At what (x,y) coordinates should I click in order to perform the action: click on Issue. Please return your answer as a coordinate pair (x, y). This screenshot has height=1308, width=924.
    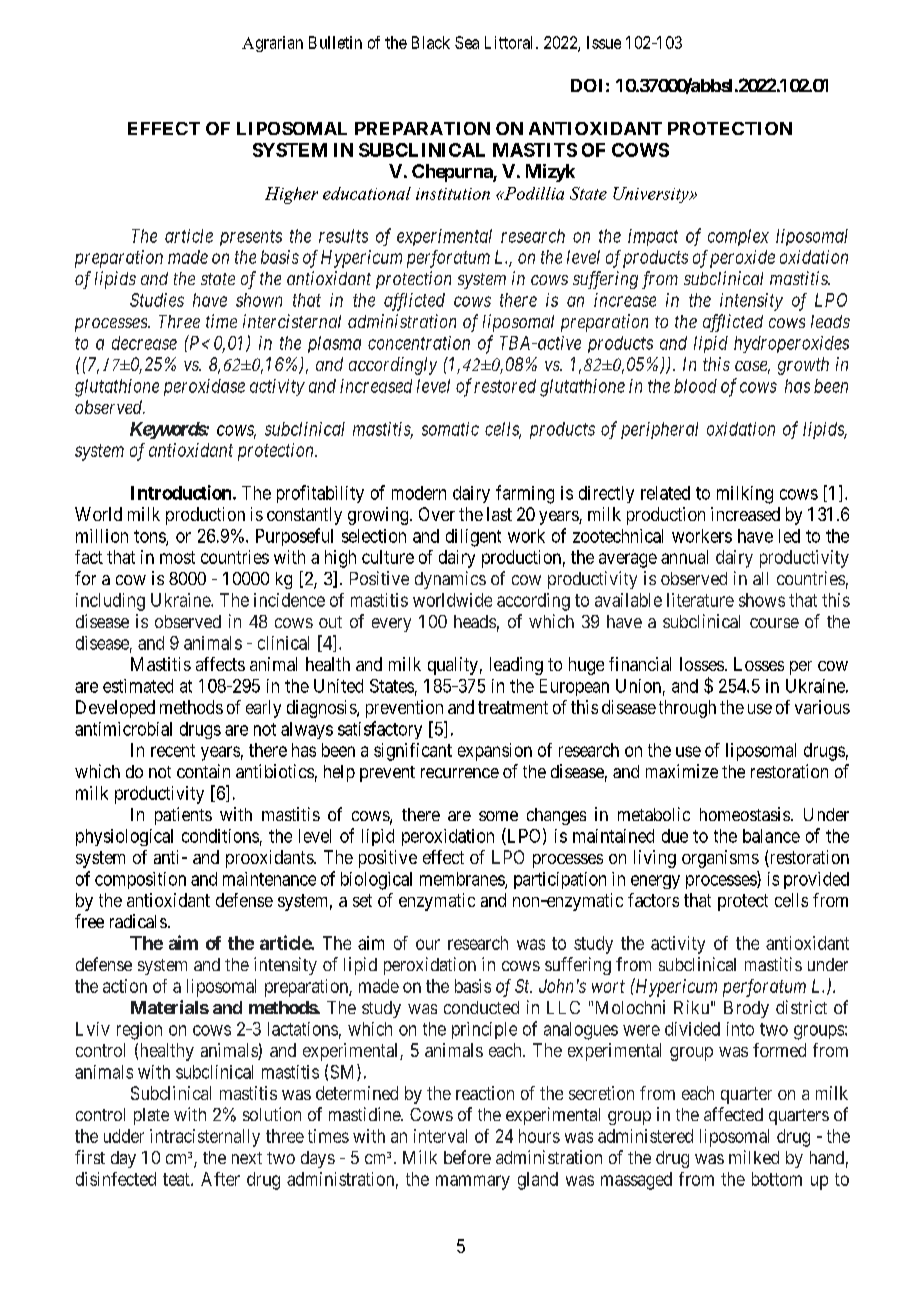
    Looking at the image, I should click on (604, 42).
